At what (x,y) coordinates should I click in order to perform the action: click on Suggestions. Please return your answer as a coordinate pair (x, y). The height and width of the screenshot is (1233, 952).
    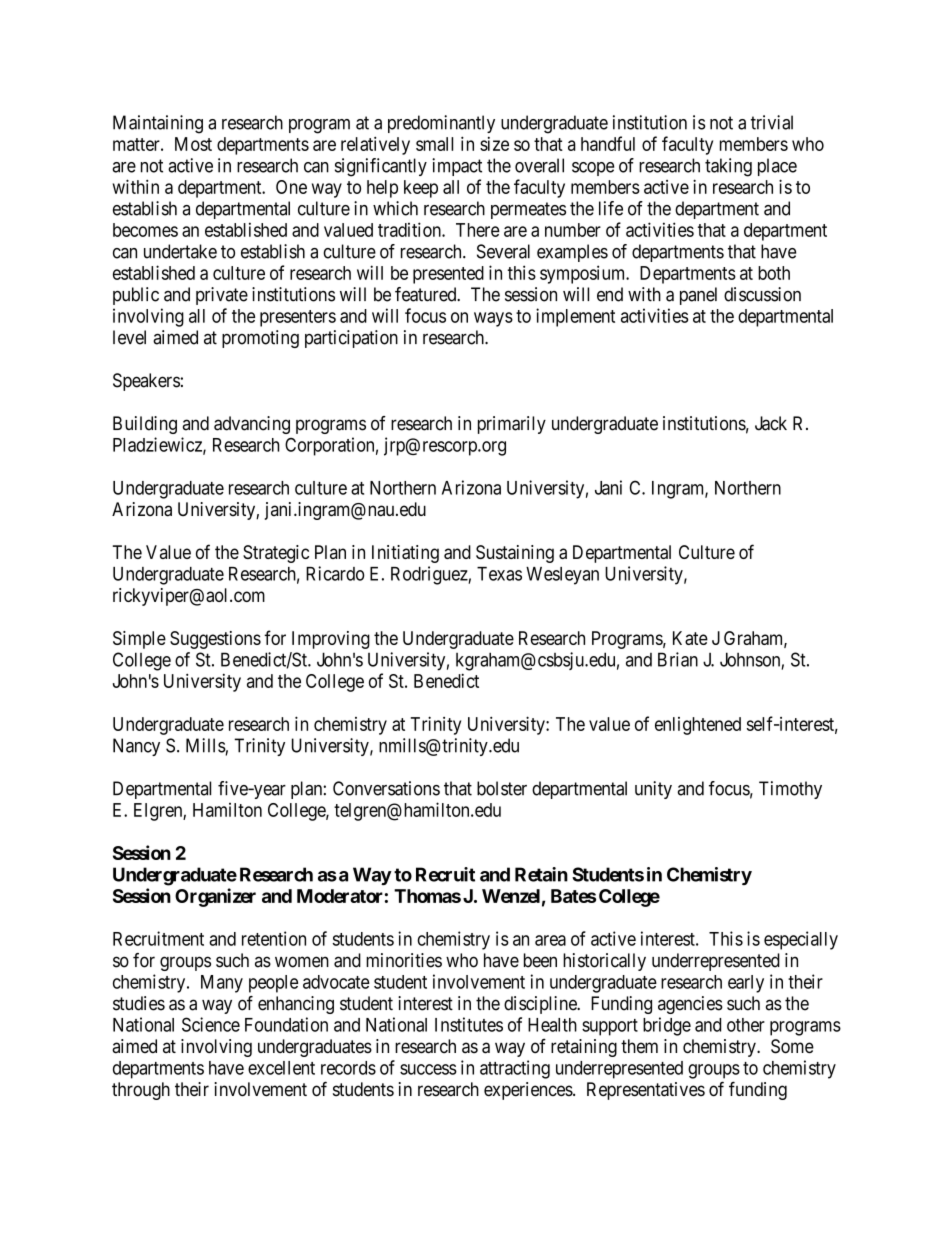
    Looking at the image, I should click on (215, 640).
